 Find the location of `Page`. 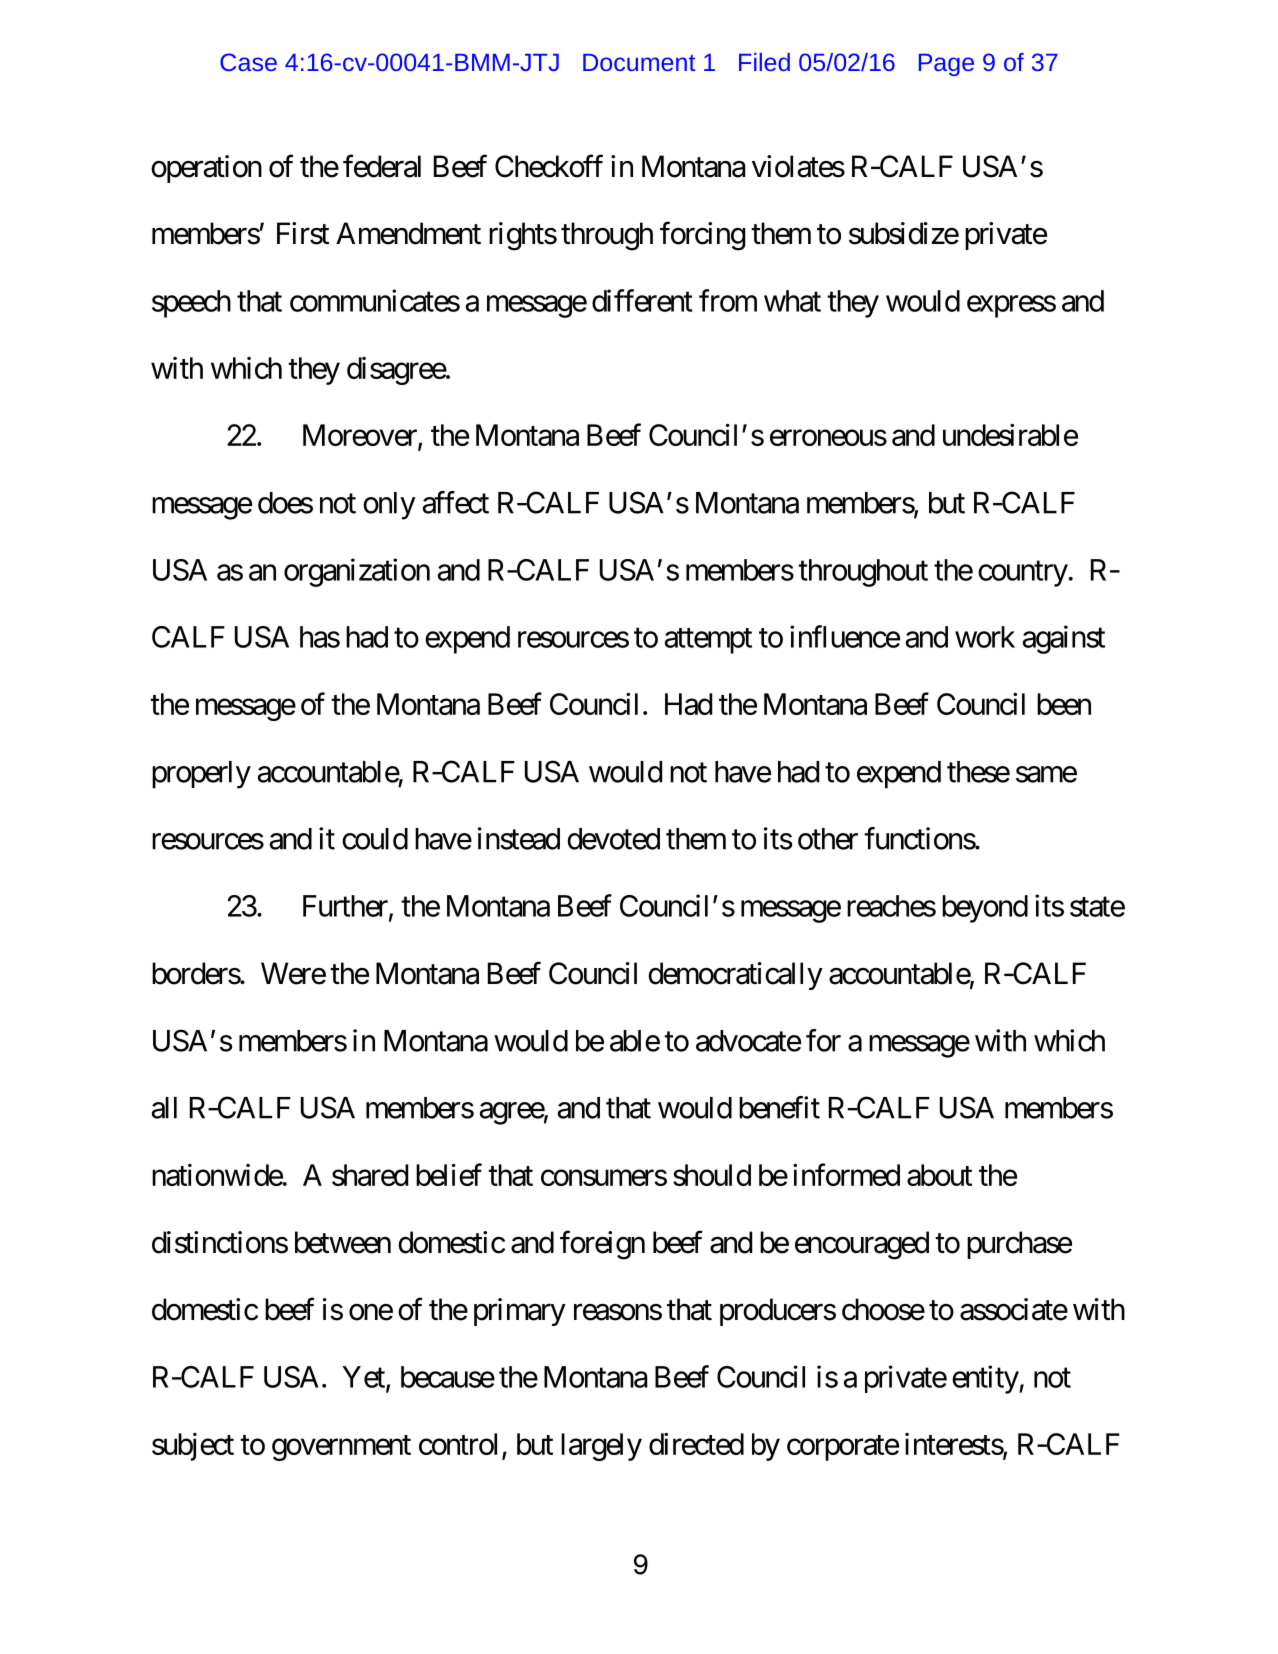

Page is located at coordinates (946, 65).
